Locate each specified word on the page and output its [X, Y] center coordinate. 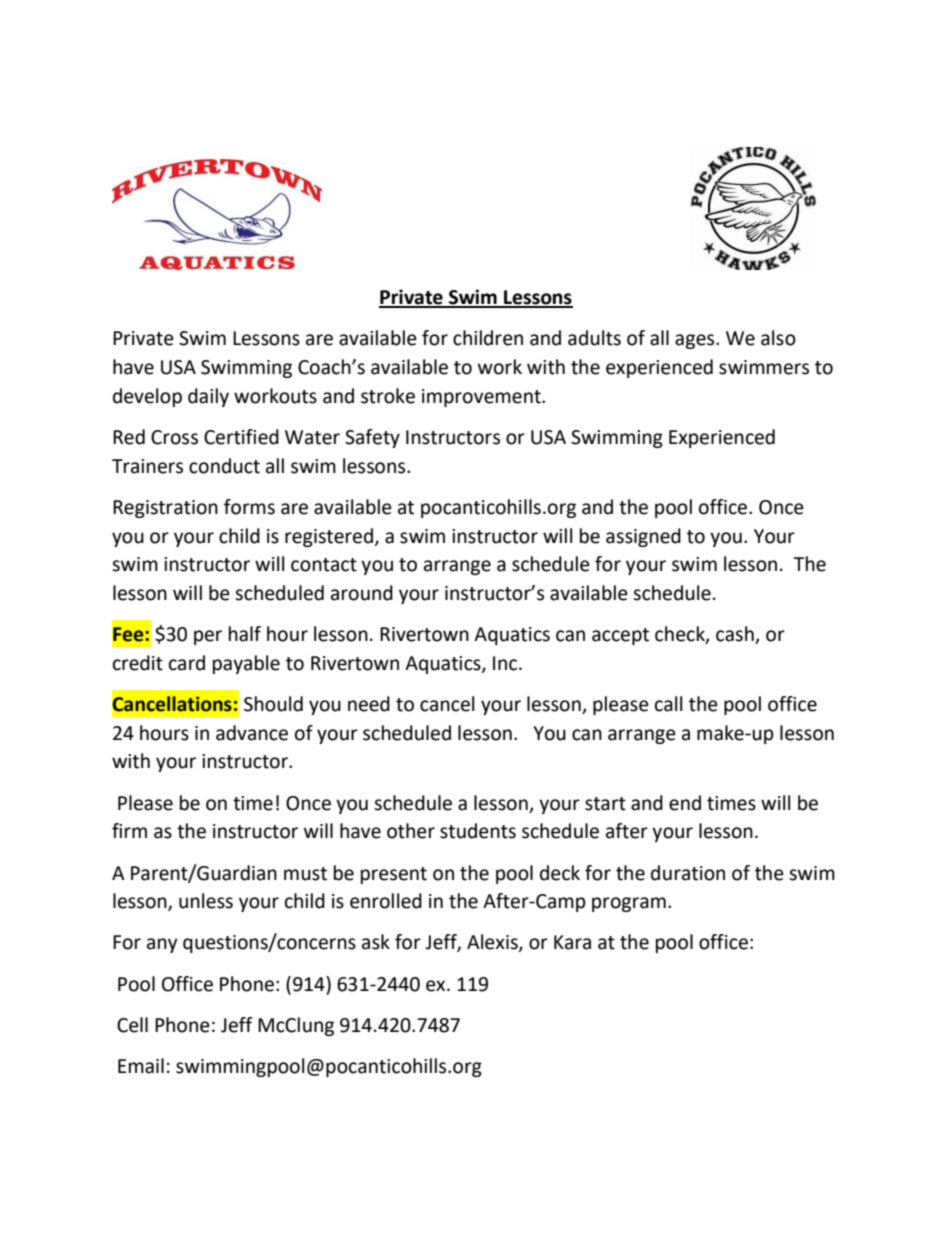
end [685, 803]
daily [208, 397]
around [362, 593]
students [478, 831]
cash [736, 635]
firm [129, 830]
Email [141, 1066]
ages [696, 341]
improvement [482, 398]
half [245, 634]
